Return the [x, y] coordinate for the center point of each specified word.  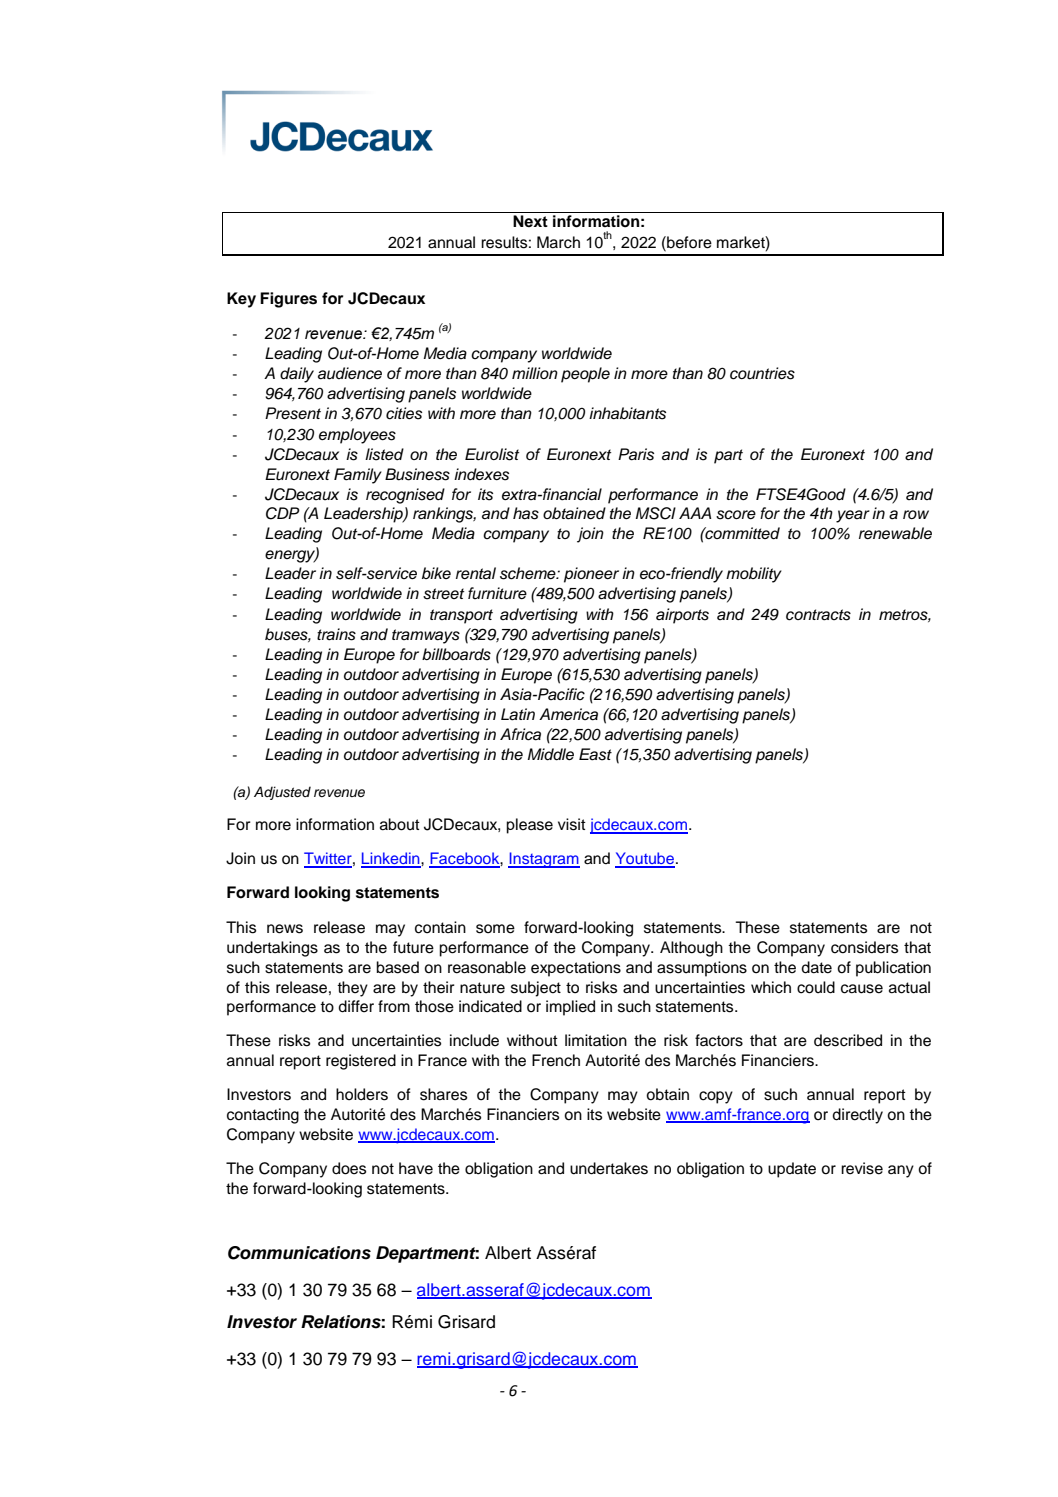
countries [762, 373]
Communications [299, 1253]
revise [862, 1168]
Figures [288, 300]
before [688, 242]
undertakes [609, 1168]
